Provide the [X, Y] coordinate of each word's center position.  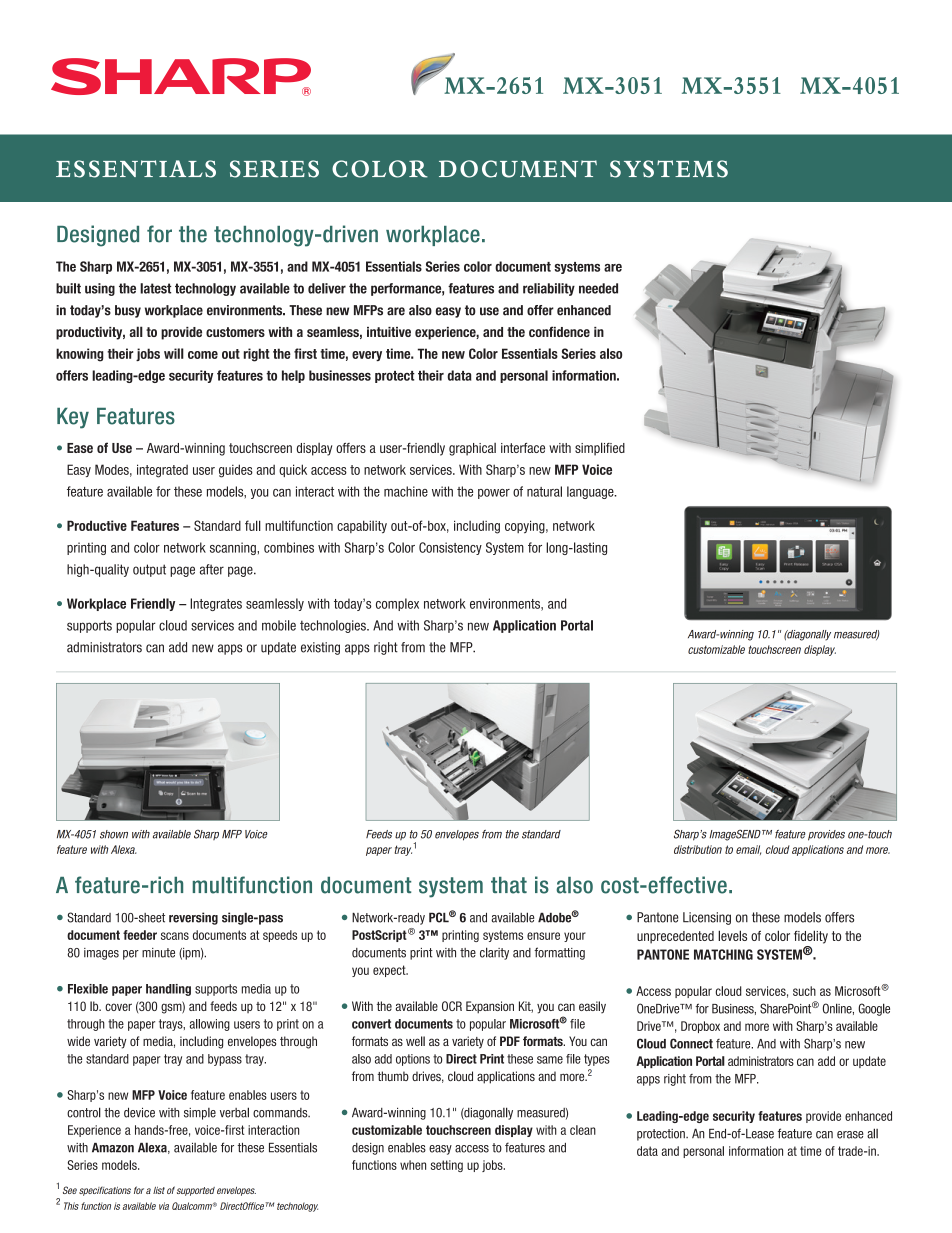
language [591, 492]
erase [850, 1135]
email [748, 850]
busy [128, 311]
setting [447, 1166]
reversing [193, 918]
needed [598, 288]
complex [397, 604]
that [509, 885]
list [159, 1190]
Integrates [216, 604]
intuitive [389, 332]
